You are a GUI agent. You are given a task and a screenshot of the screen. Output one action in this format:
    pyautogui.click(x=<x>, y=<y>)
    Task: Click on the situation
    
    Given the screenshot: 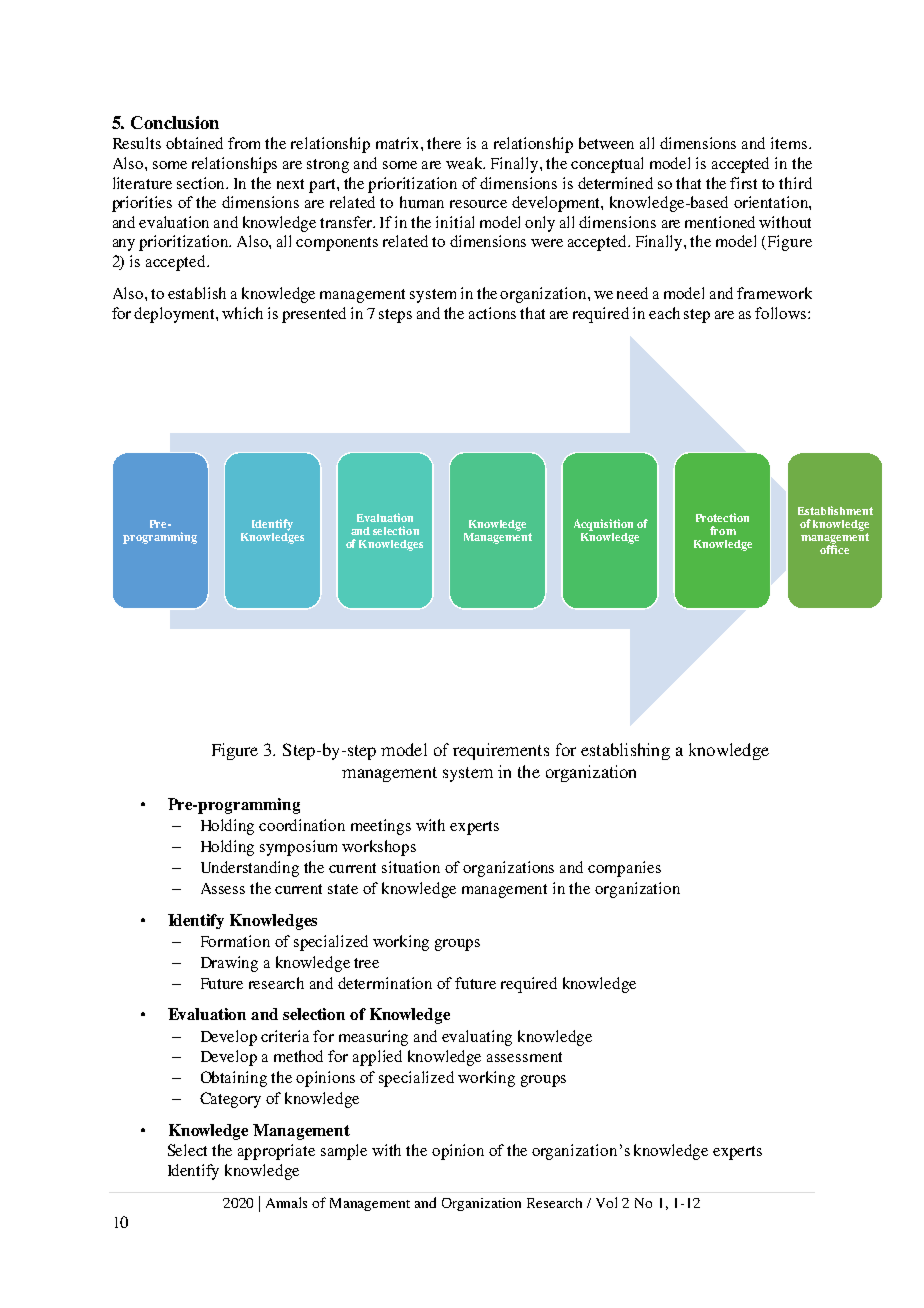 What is the action you would take?
    pyautogui.click(x=411, y=867)
